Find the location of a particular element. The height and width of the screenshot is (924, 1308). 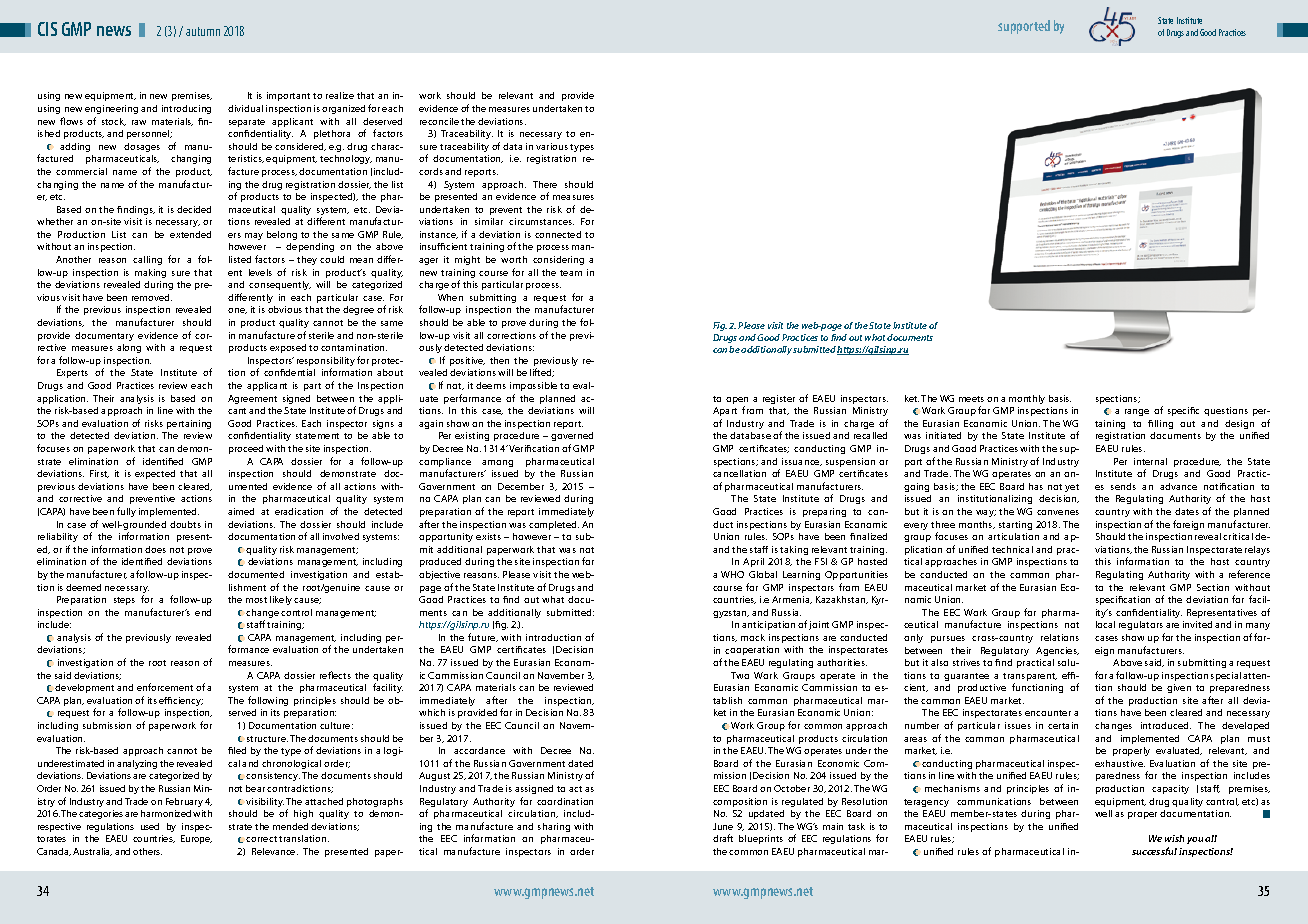

Two is located at coordinates (740, 675).
